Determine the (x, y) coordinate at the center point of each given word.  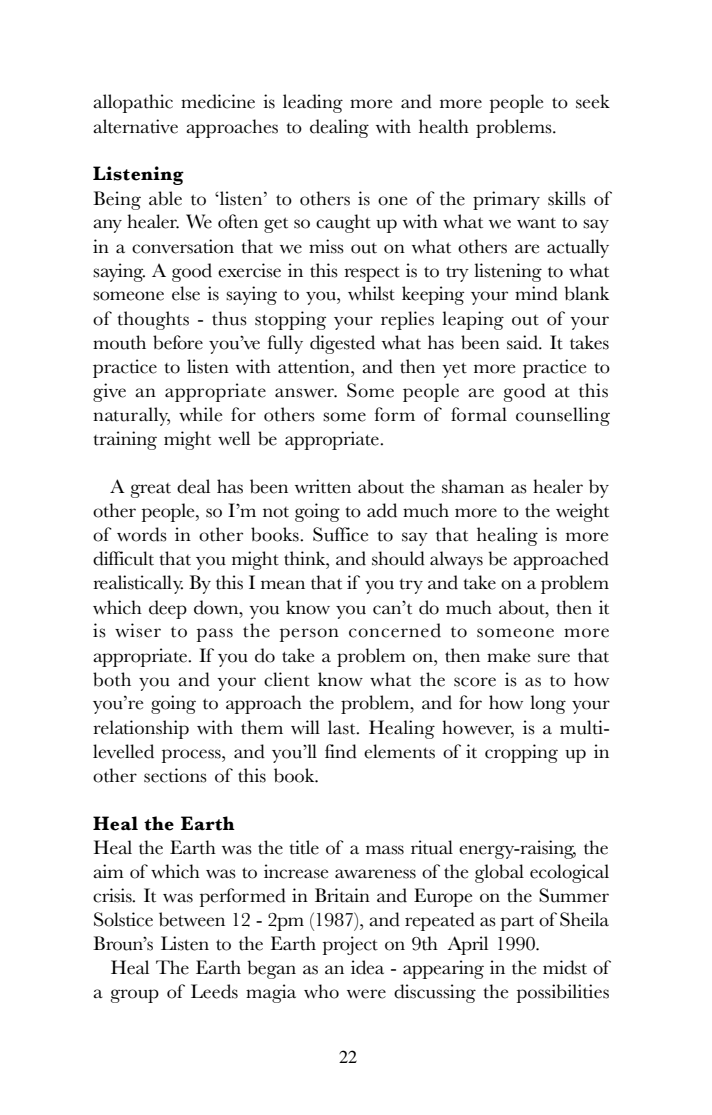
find (341, 751)
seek (593, 101)
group (135, 996)
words (142, 534)
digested (342, 344)
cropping (521, 753)
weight (582, 512)
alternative (135, 126)
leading (313, 103)
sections (175, 775)
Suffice (340, 534)
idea (367, 967)
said (523, 342)
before (178, 342)
